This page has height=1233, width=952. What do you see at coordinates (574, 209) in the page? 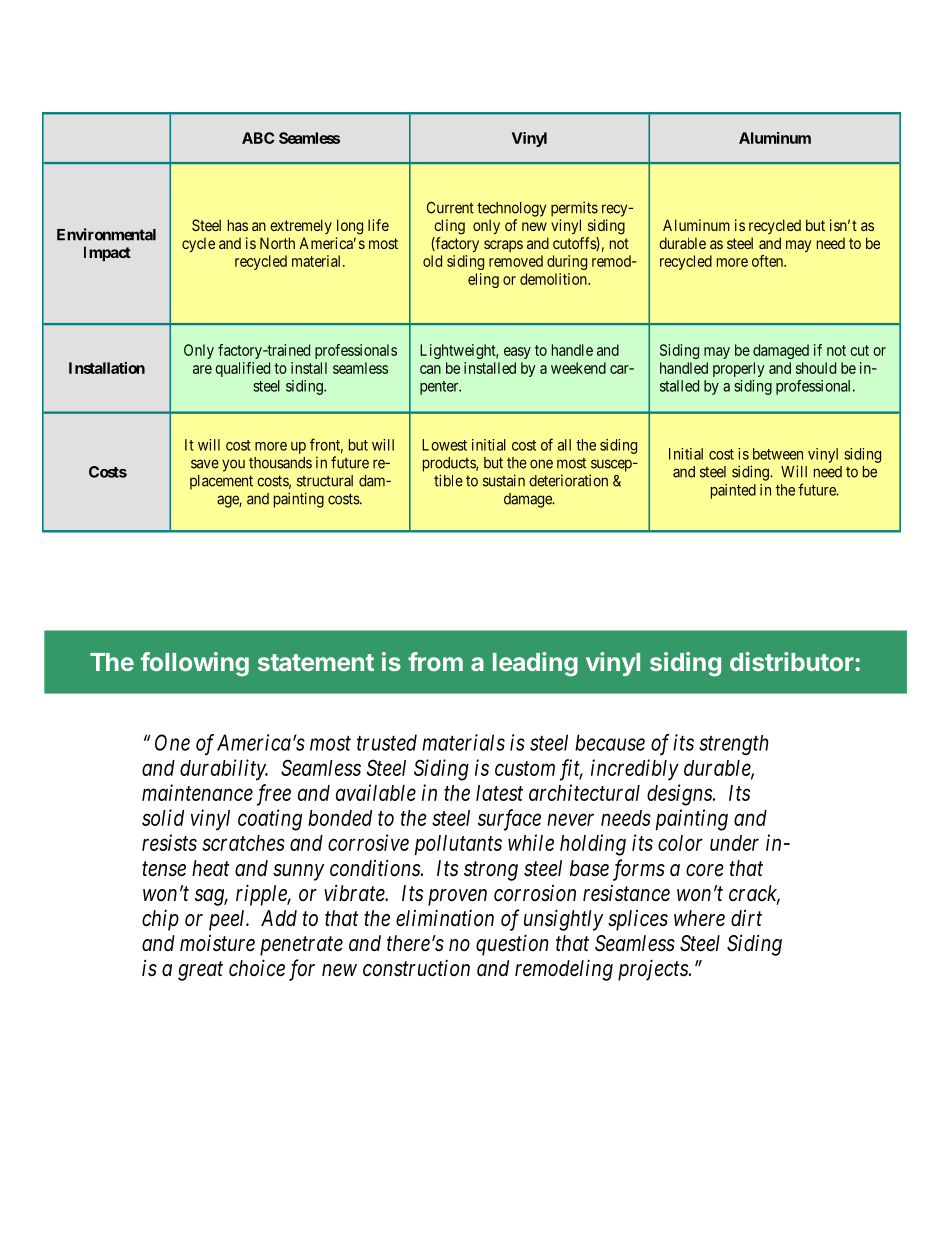
I see `permits` at bounding box center [574, 209].
